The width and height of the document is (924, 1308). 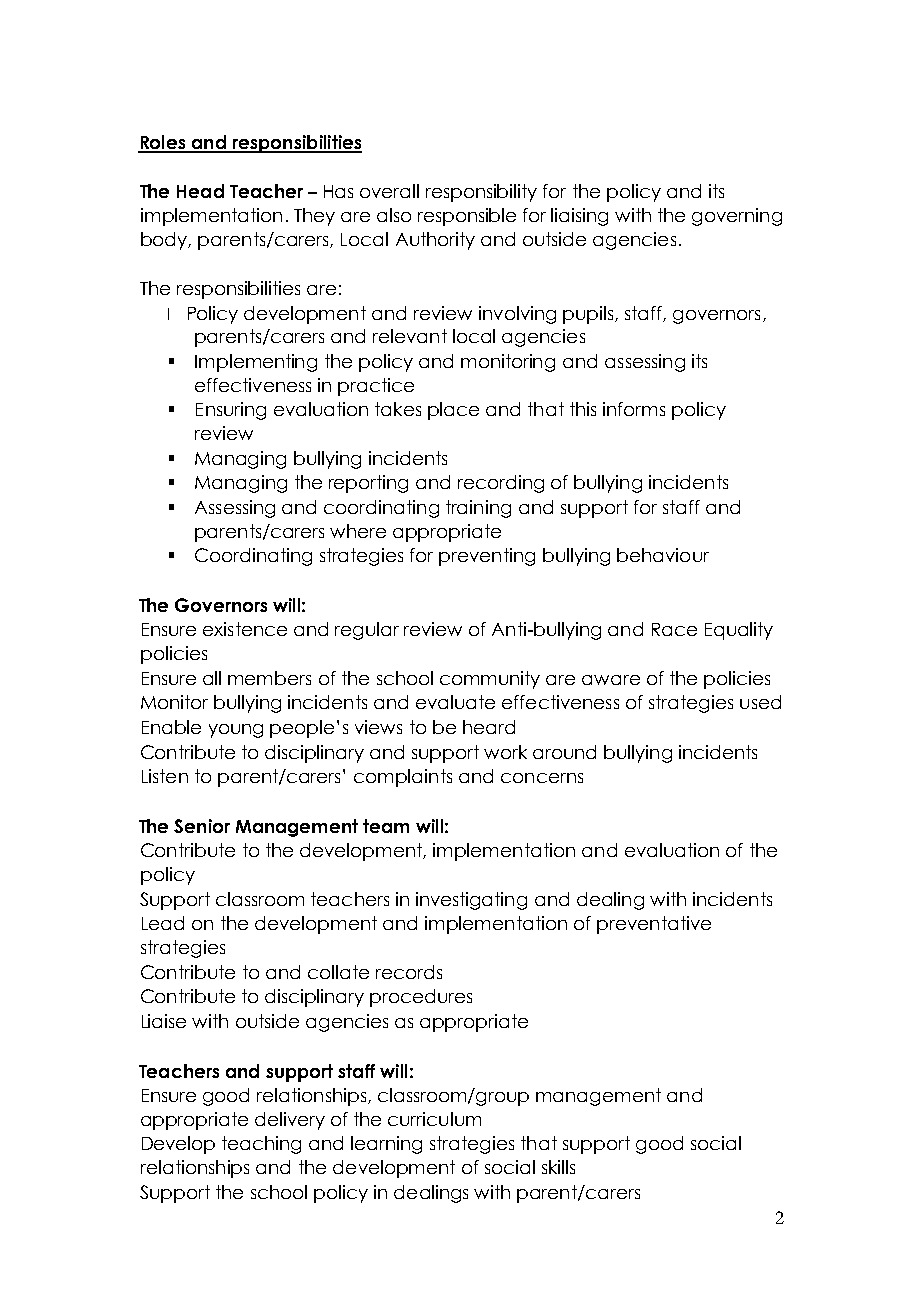 What do you see at coordinates (163, 923) in the document?
I see `Lead` at bounding box center [163, 923].
